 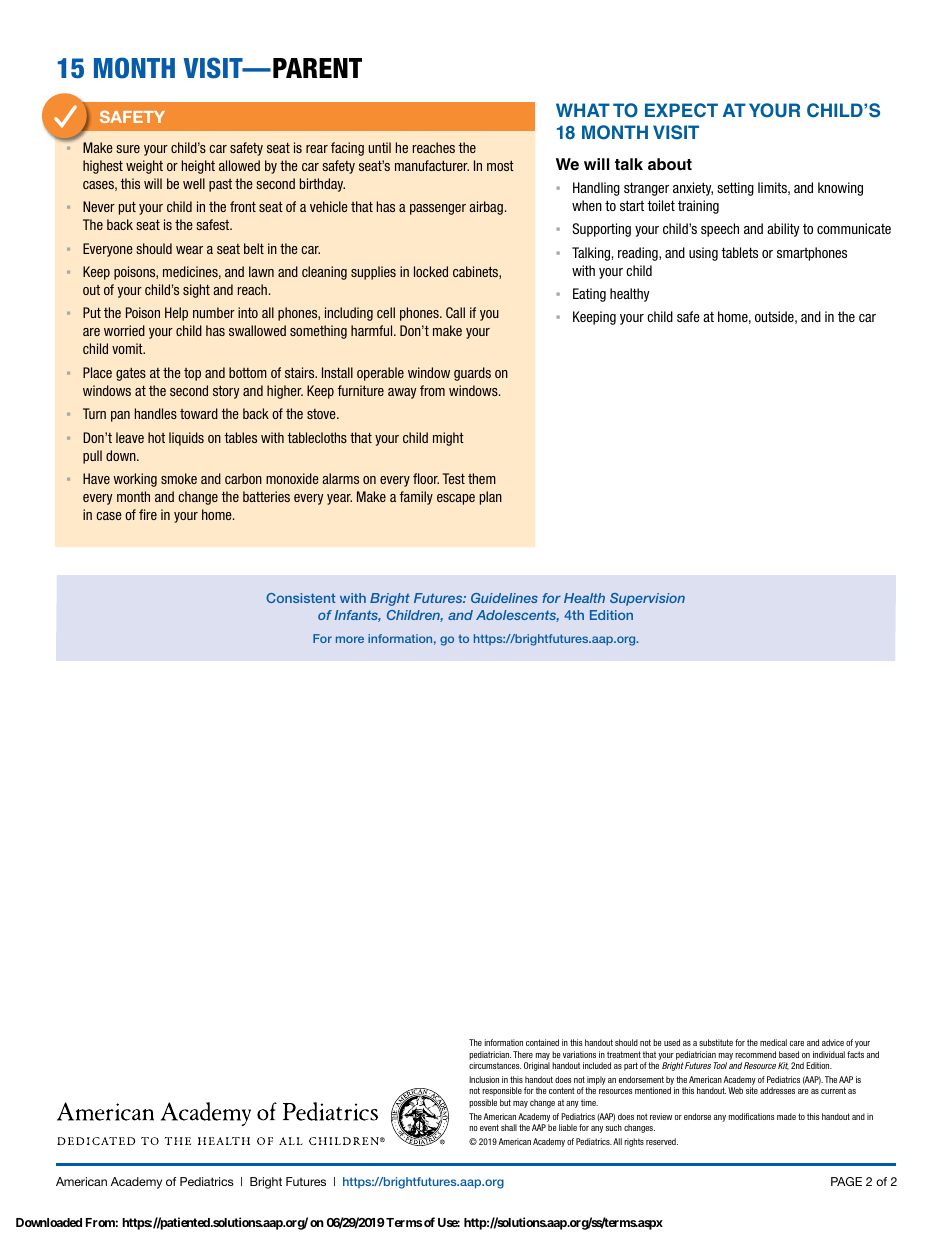 I want to click on Supervision, so click(x=647, y=599).
